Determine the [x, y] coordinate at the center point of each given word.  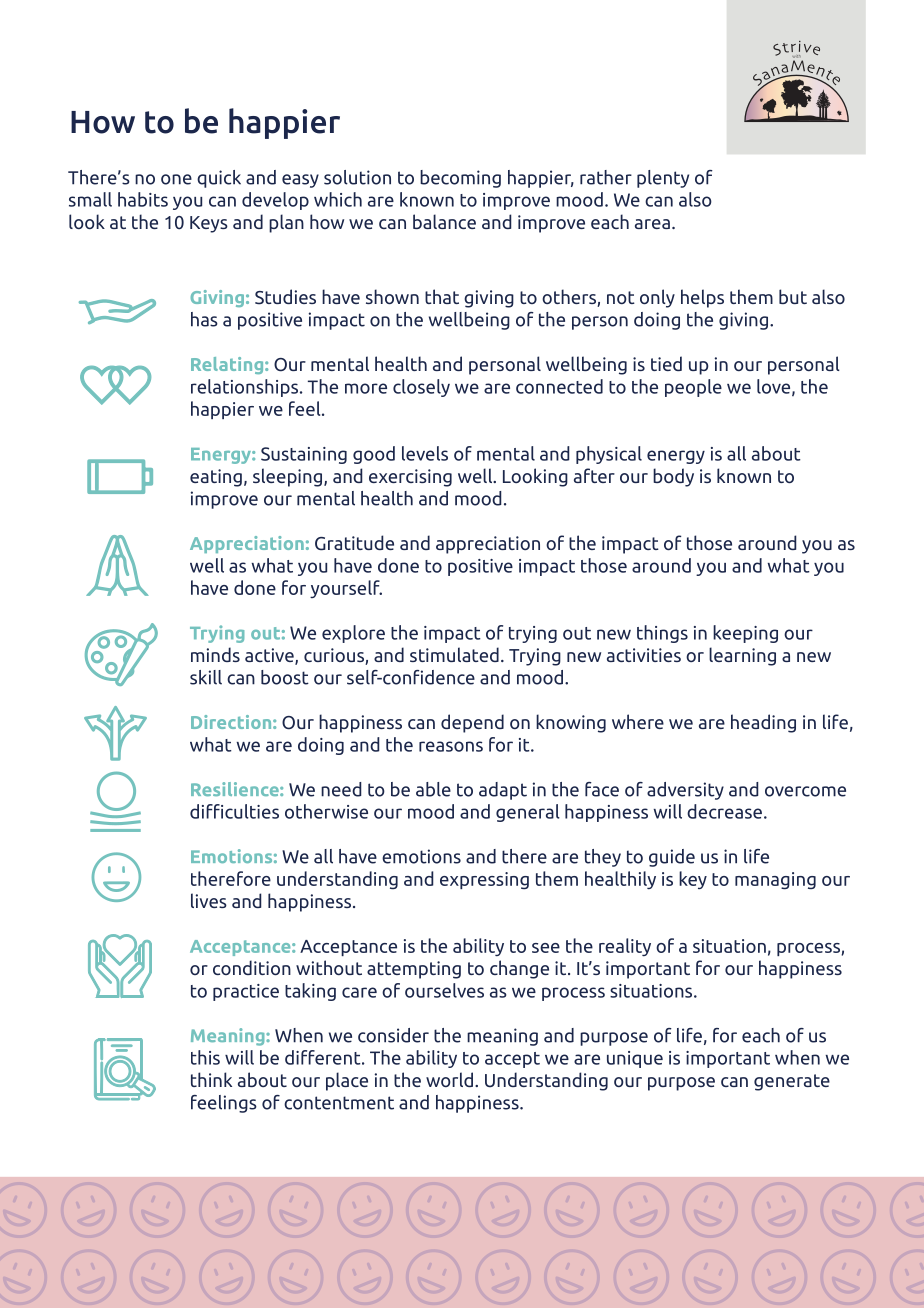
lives [209, 900]
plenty [663, 179]
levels [425, 453]
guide [672, 858]
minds [215, 654]
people [693, 388]
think [211, 1079]
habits [143, 199]
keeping [745, 634]
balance [444, 221]
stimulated [454, 654]
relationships [244, 388]
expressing [484, 880]
